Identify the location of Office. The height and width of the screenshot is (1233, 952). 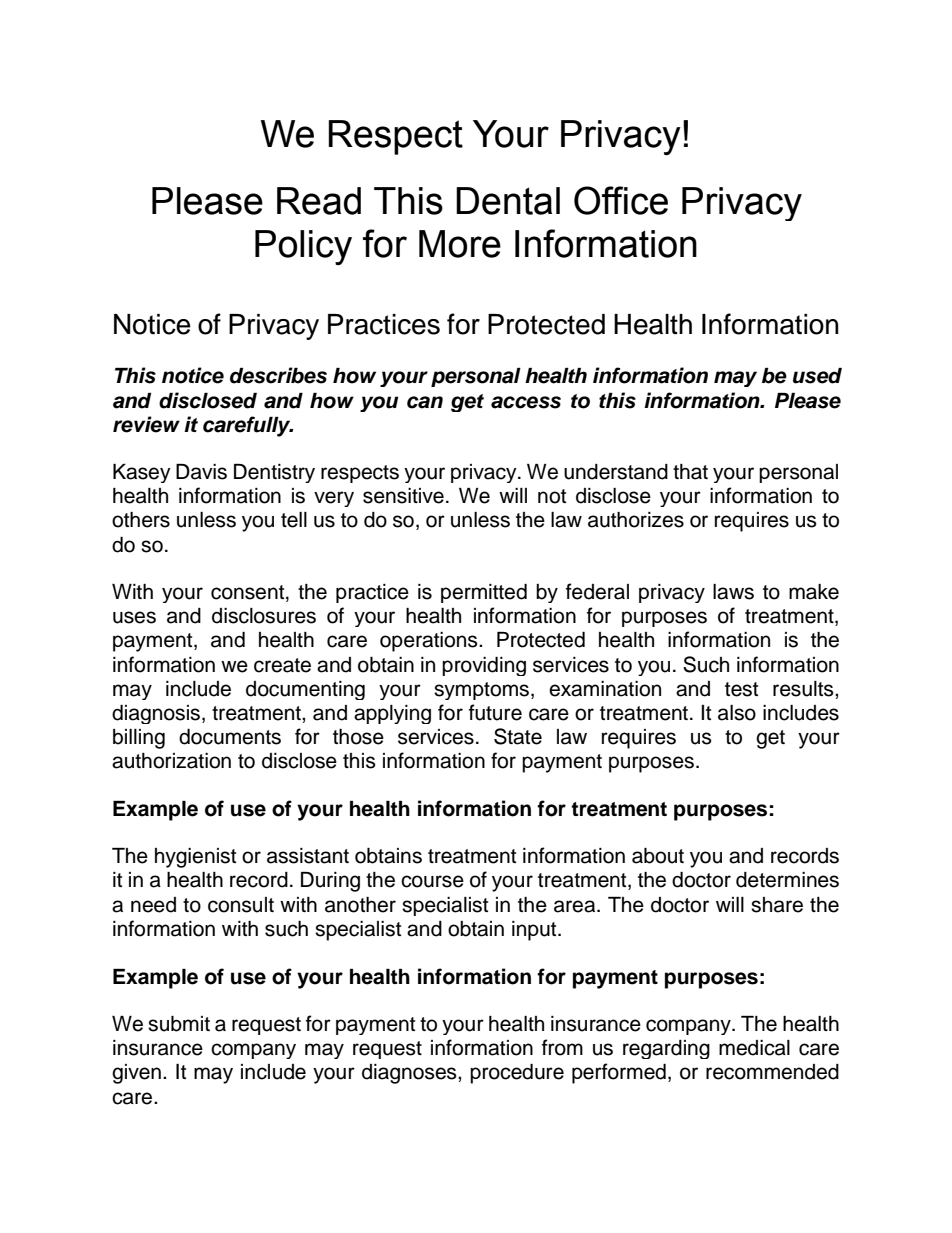
(621, 200).
